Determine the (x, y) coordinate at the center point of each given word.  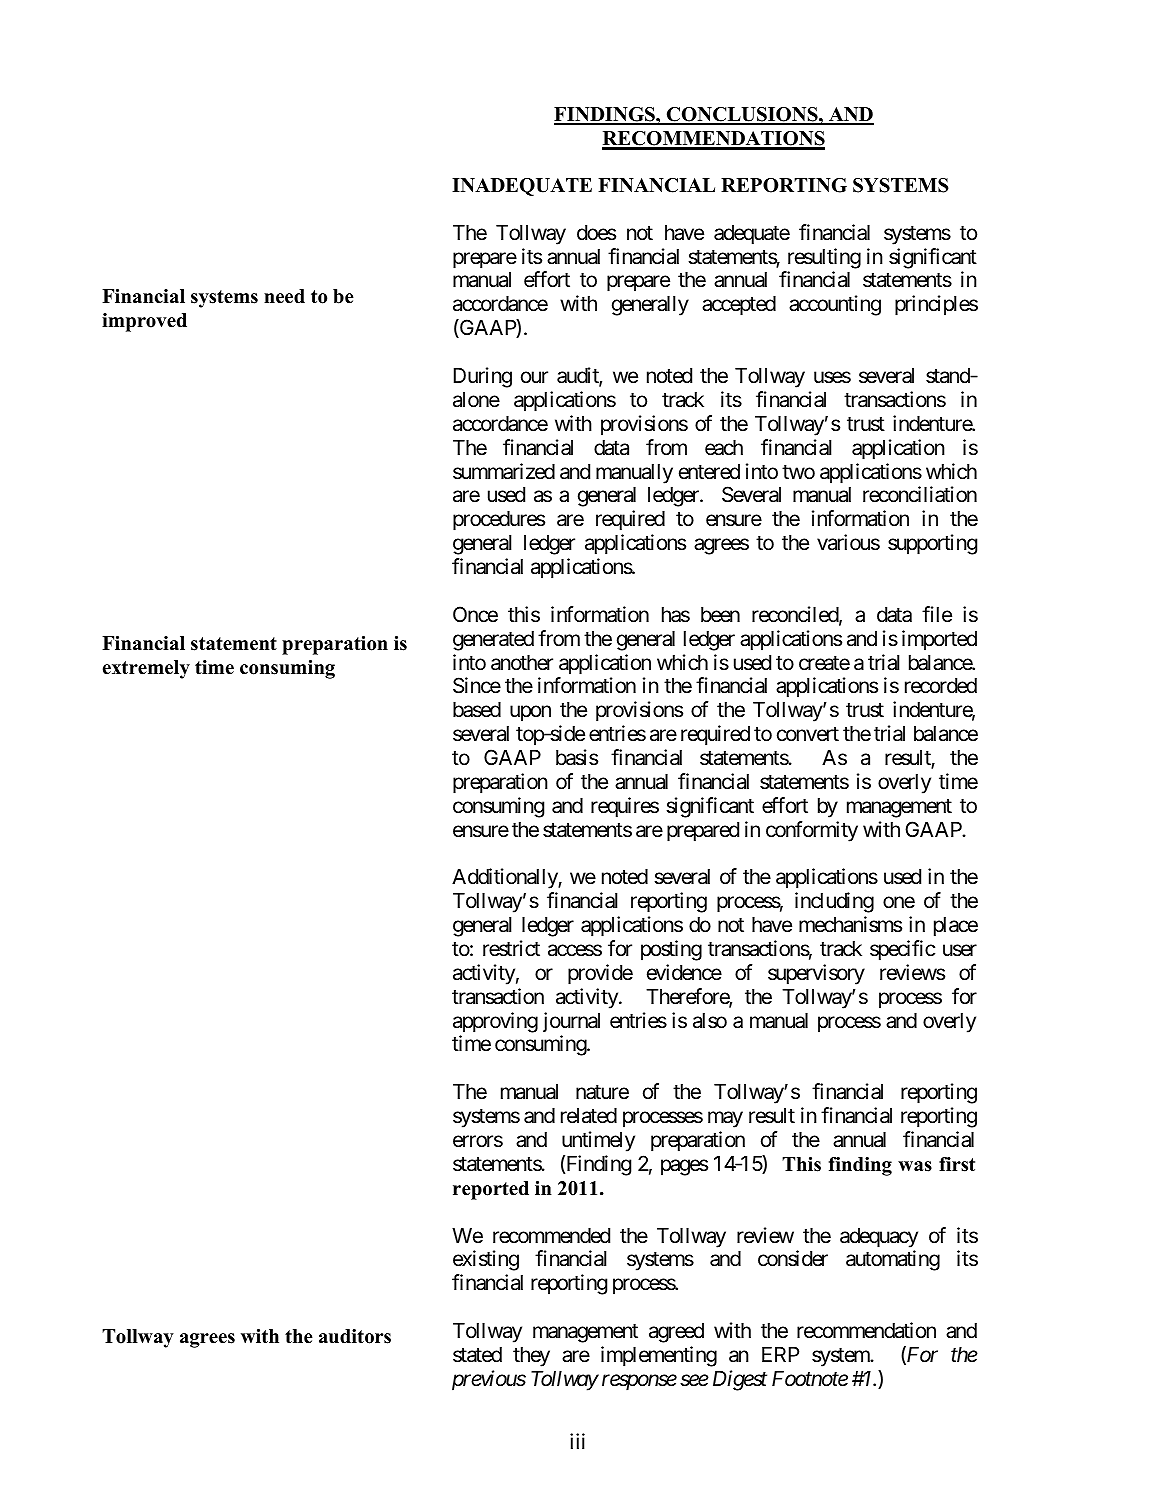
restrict (511, 948)
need (284, 296)
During (483, 377)
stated (477, 1355)
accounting (835, 305)
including (834, 902)
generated (493, 641)
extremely (146, 669)
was (915, 1166)
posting (671, 950)
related (589, 1116)
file (937, 614)
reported (491, 1190)
